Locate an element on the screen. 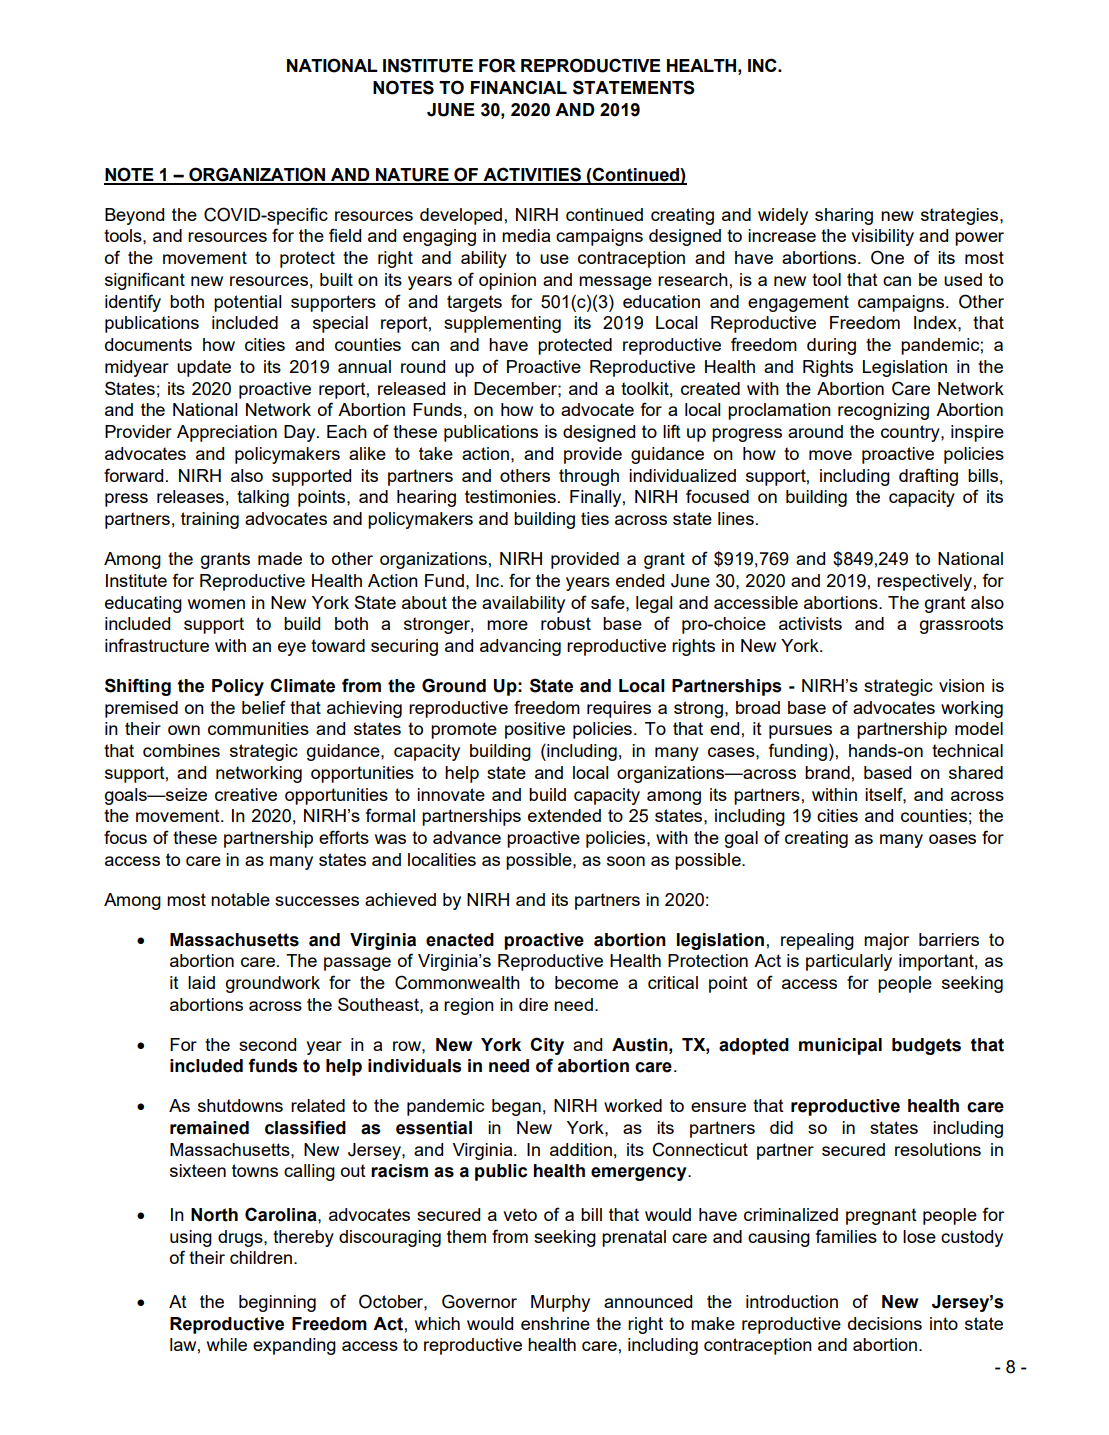  become is located at coordinates (586, 982).
